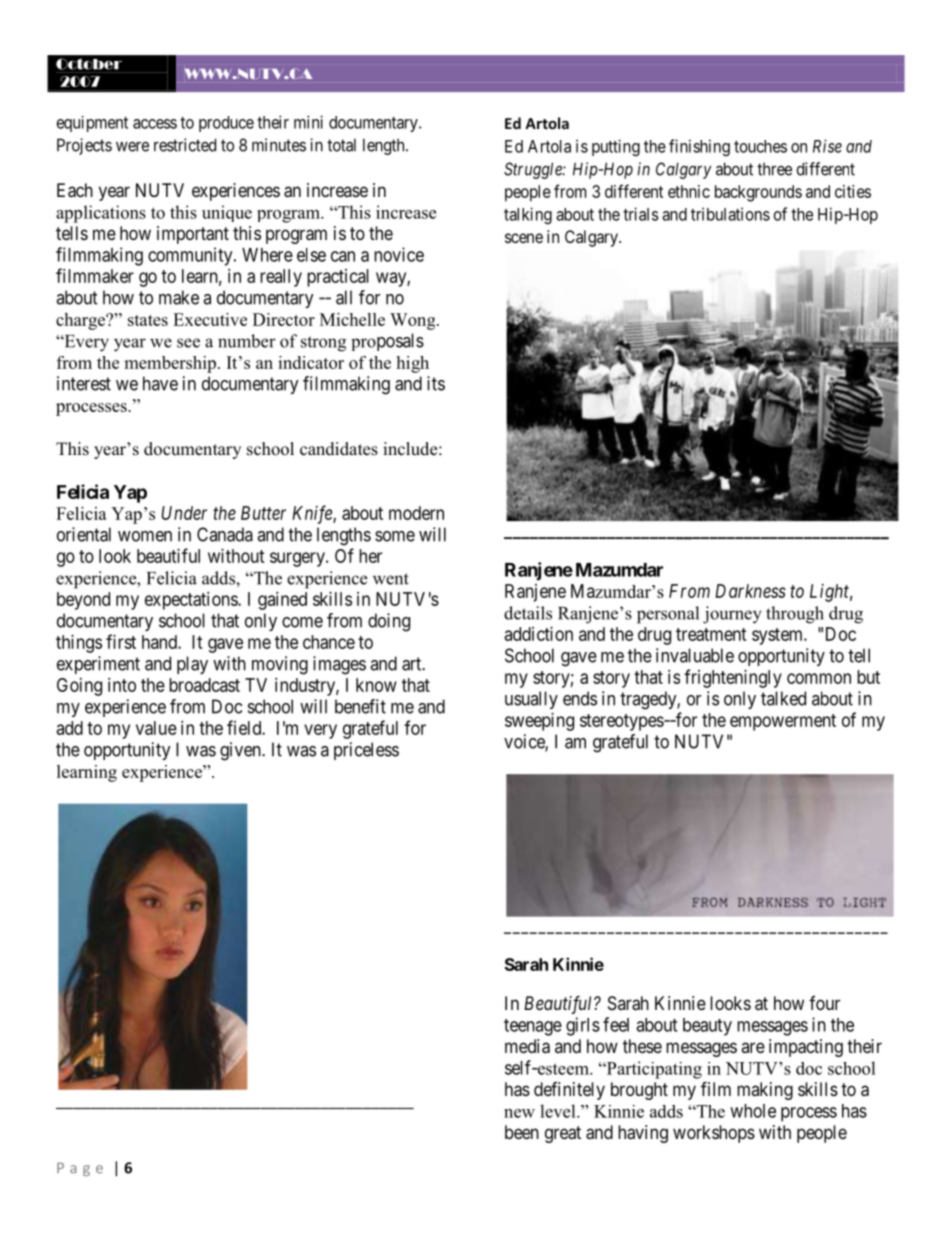 The image size is (952, 1233). What do you see at coordinates (539, 722) in the screenshot?
I see `sweeping` at bounding box center [539, 722].
